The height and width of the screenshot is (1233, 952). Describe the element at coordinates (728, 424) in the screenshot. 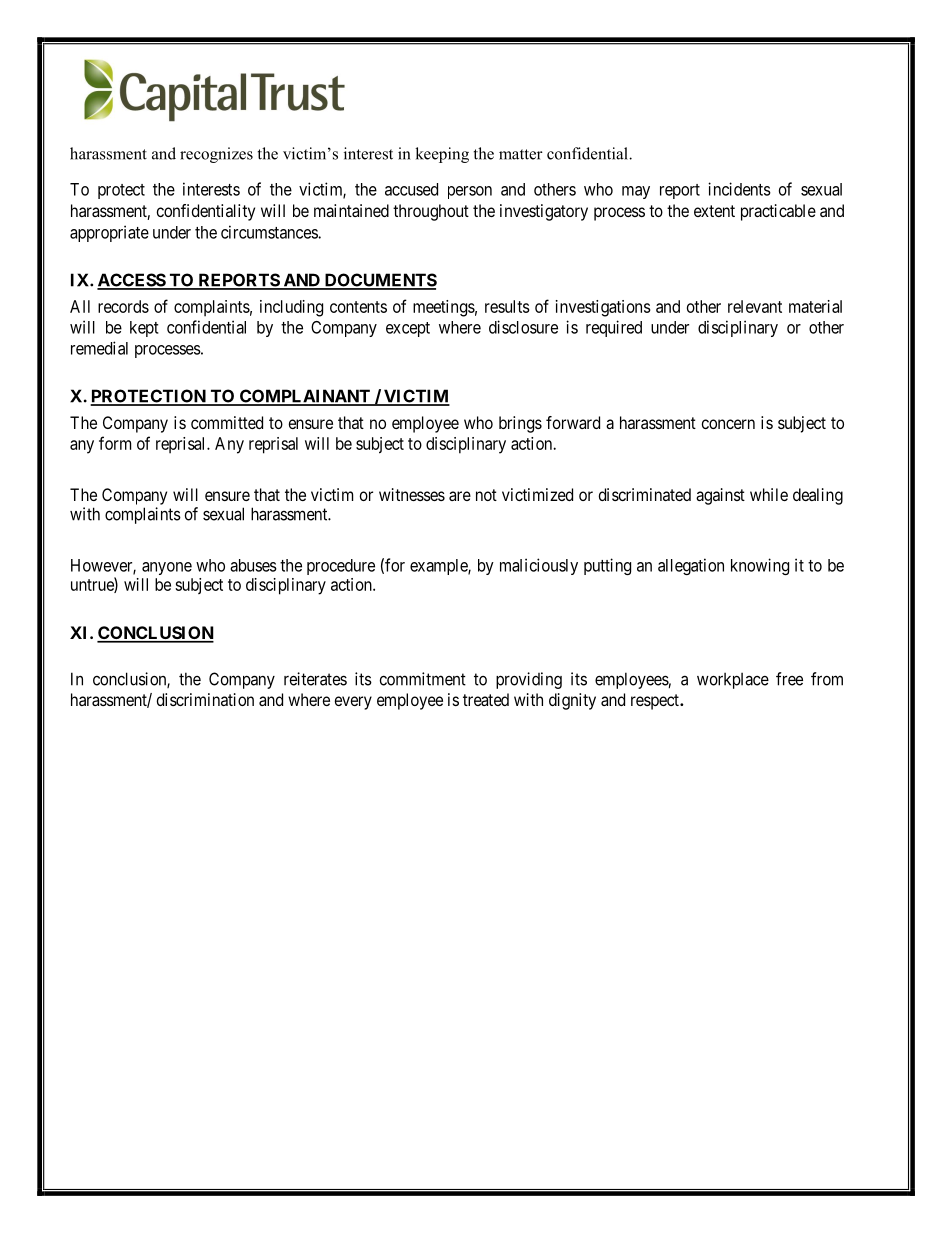

I see `concern` at that location.
